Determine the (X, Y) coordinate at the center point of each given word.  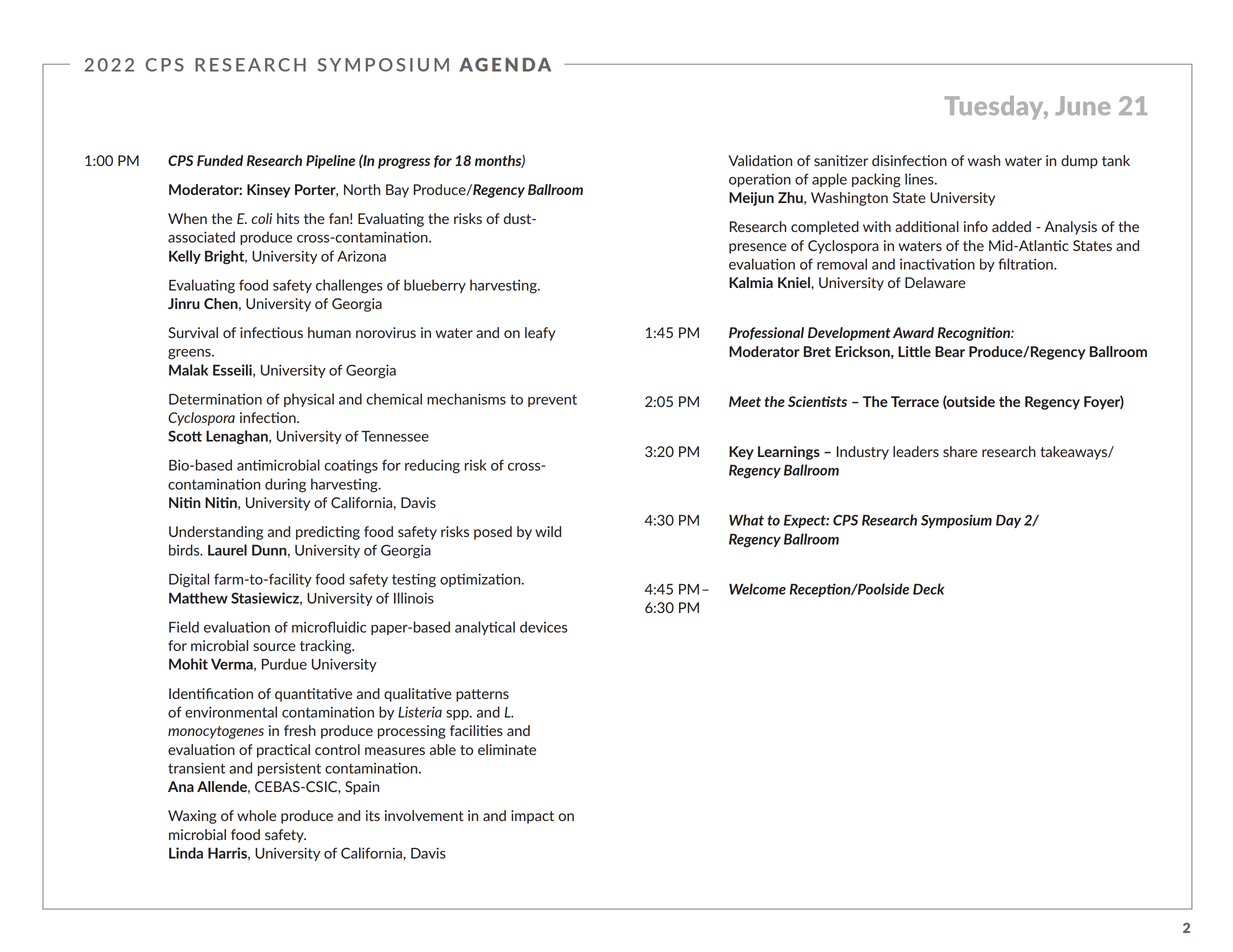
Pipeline (330, 162)
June (1082, 105)
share (960, 451)
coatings (351, 467)
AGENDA (505, 65)
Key (741, 453)
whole (256, 815)
